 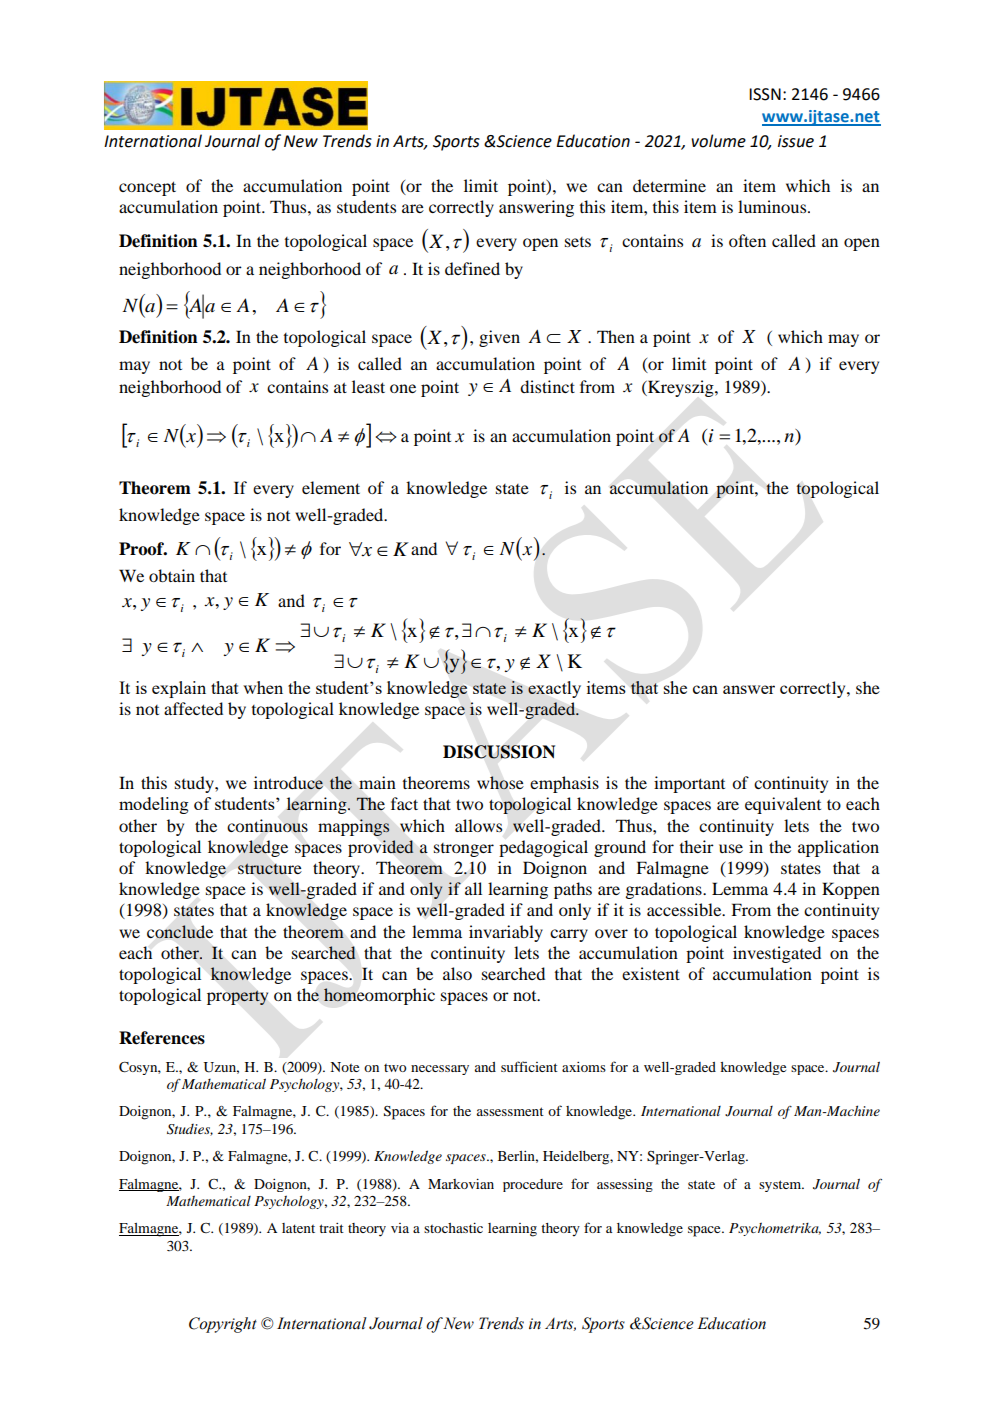 What do you see at coordinates (547, 386) in the screenshot?
I see `distinct` at bounding box center [547, 386].
